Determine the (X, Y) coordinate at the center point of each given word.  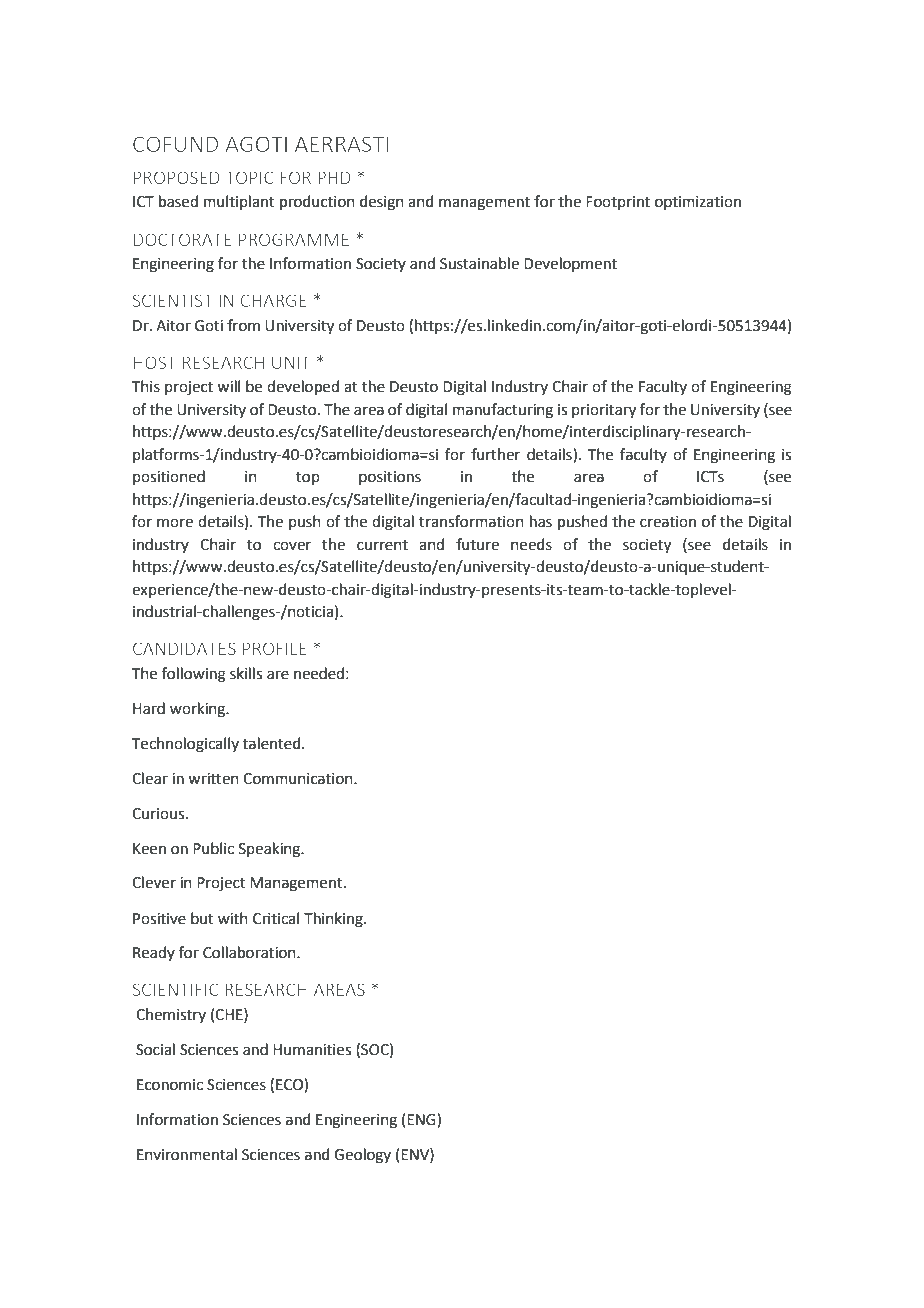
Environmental (187, 1154)
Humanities (312, 1050)
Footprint (618, 203)
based (178, 201)
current (382, 545)
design (382, 203)
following (194, 675)
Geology (362, 1156)
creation (668, 522)
